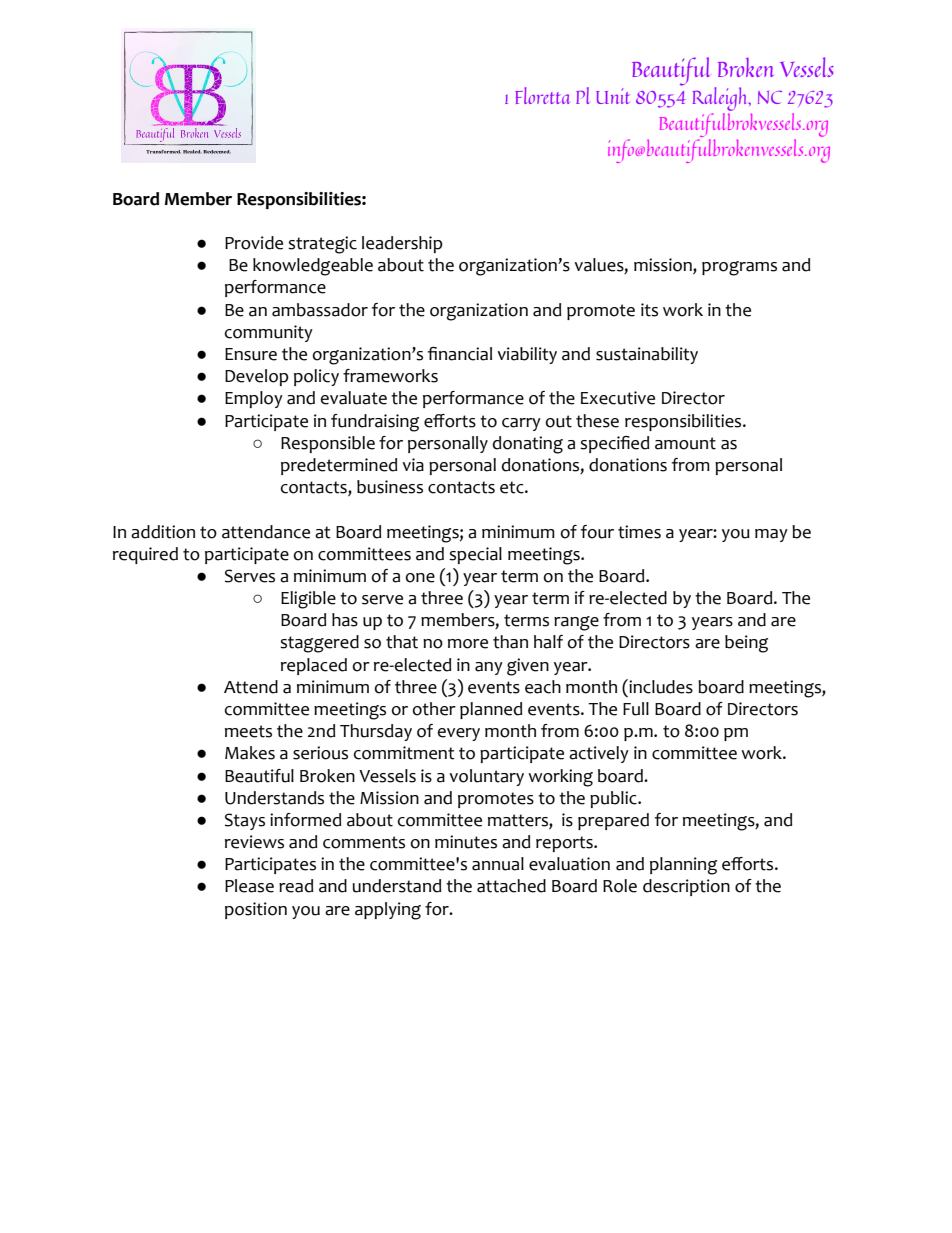 Image resolution: width=952 pixels, height=1233 pixels. What do you see at coordinates (249, 886) in the page?
I see `Please` at bounding box center [249, 886].
